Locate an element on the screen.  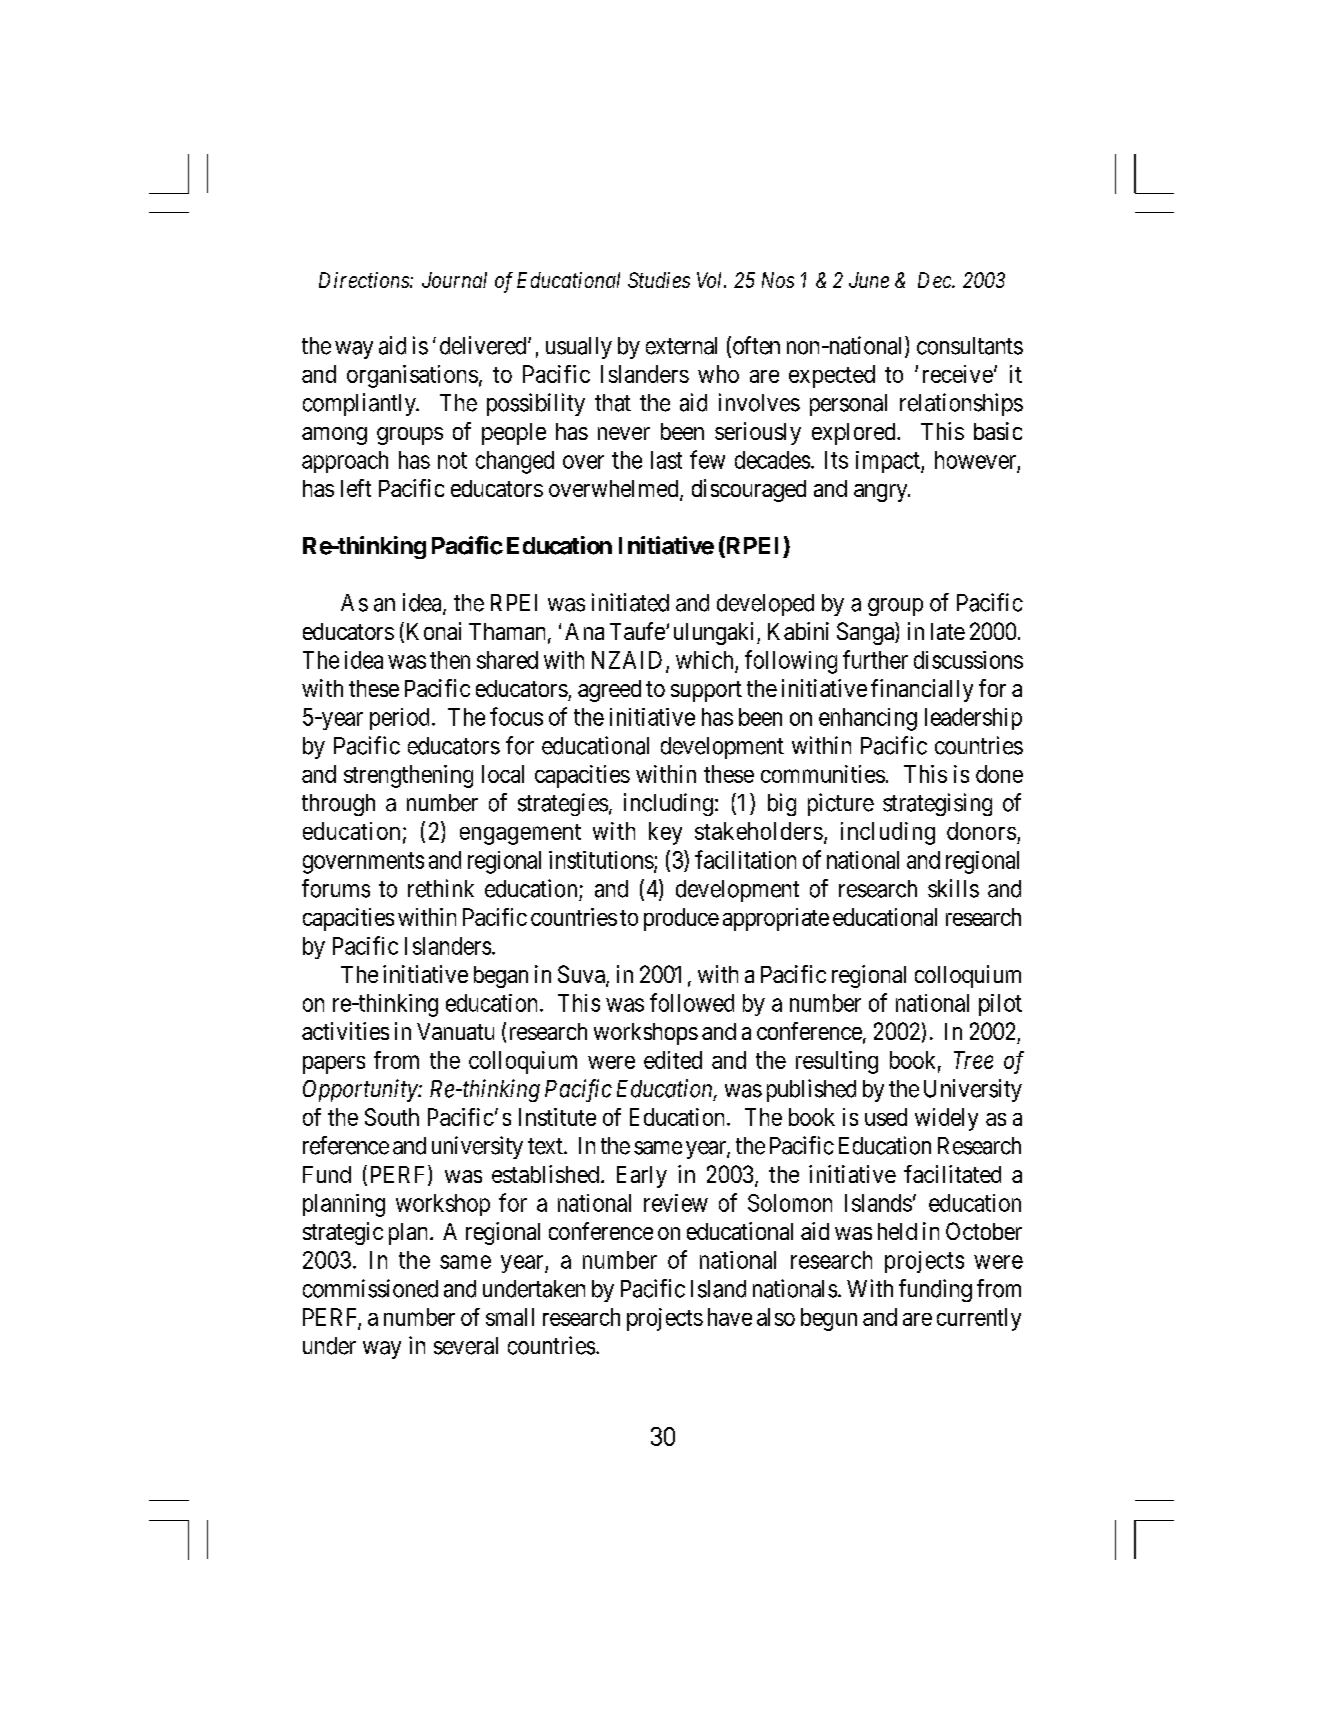
donors is located at coordinates (981, 831).
